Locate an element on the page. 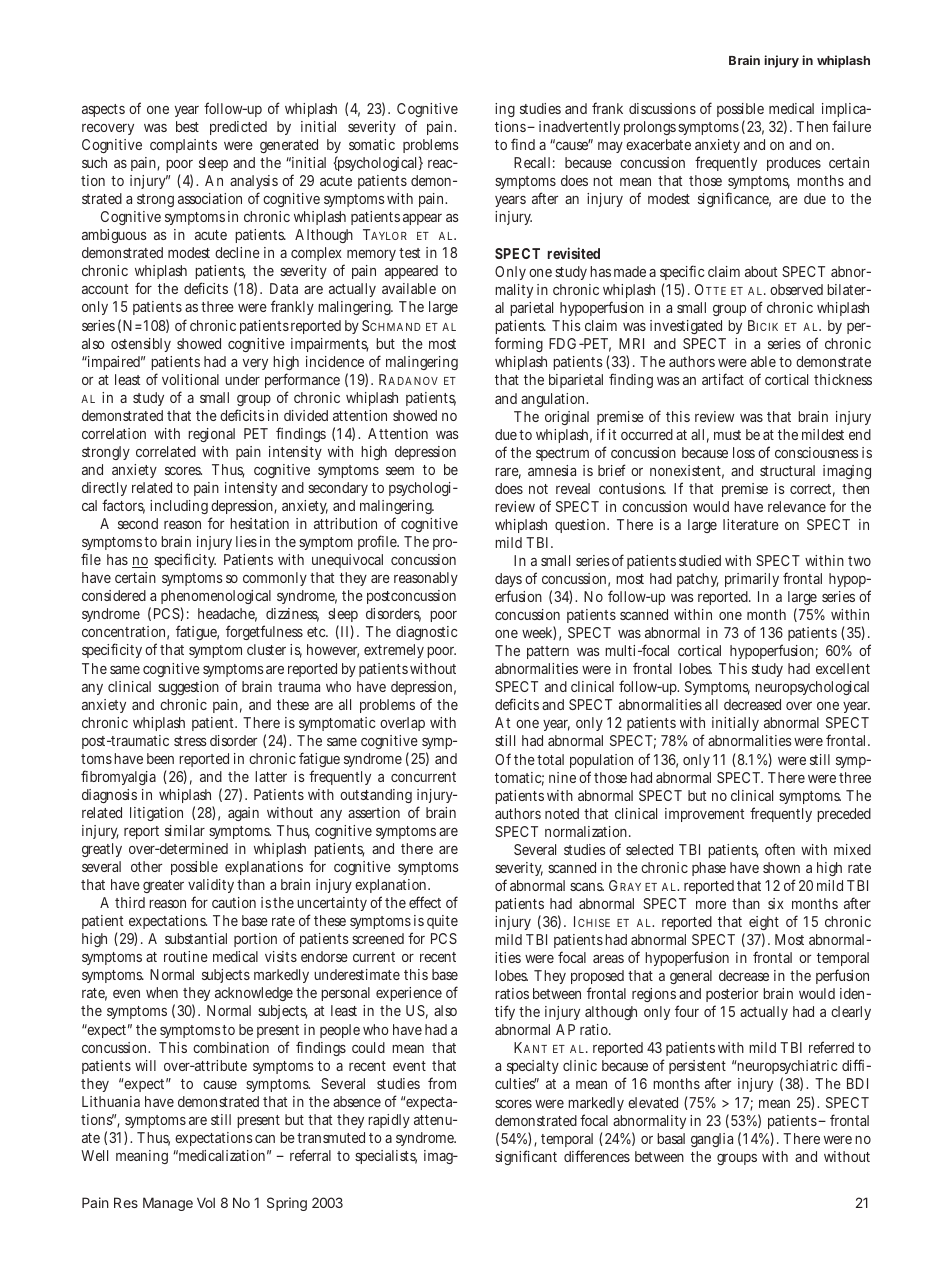 This image has width=952, height=1263. Recall is located at coordinates (532, 162).
